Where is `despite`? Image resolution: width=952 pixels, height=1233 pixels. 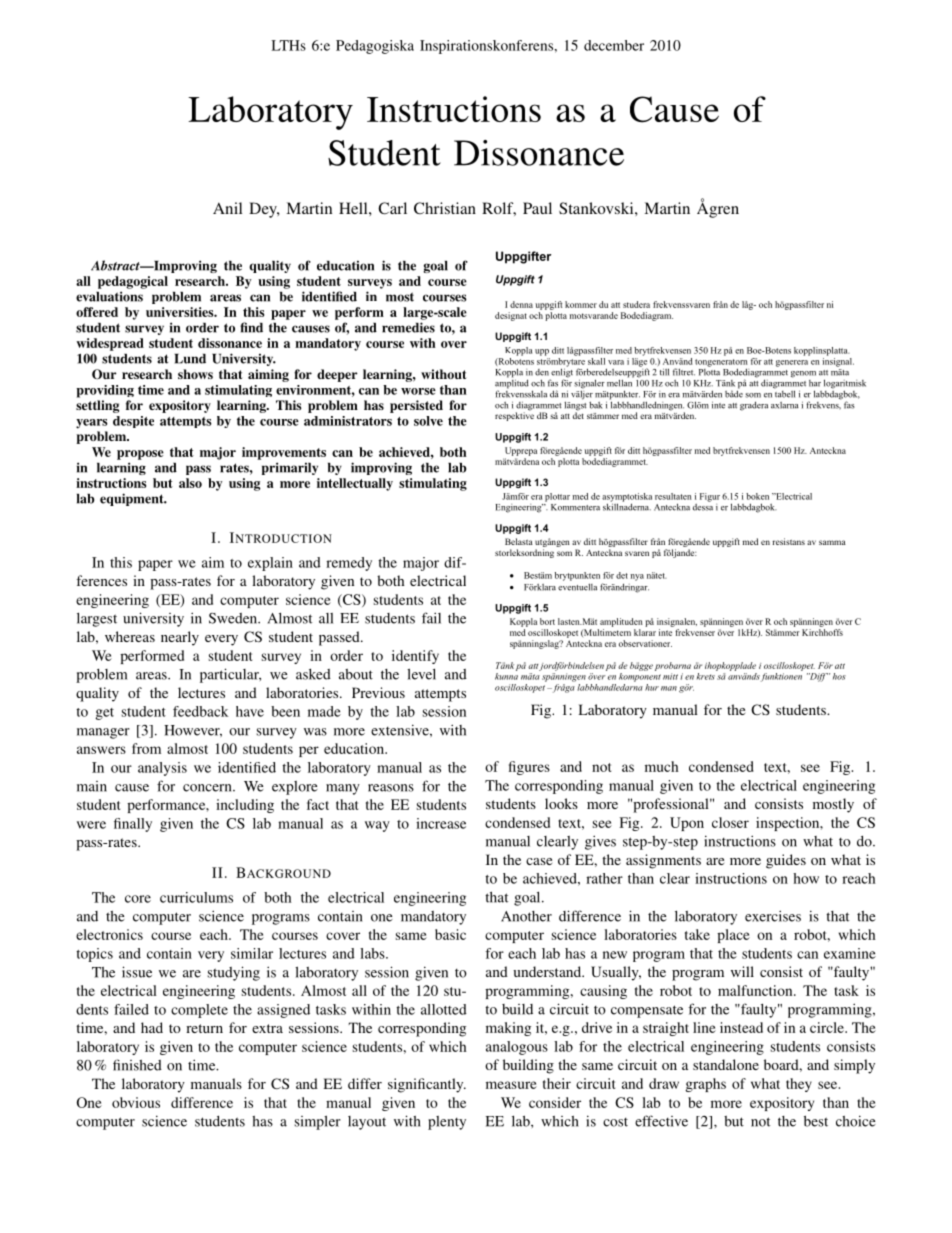
despite is located at coordinates (133, 422).
